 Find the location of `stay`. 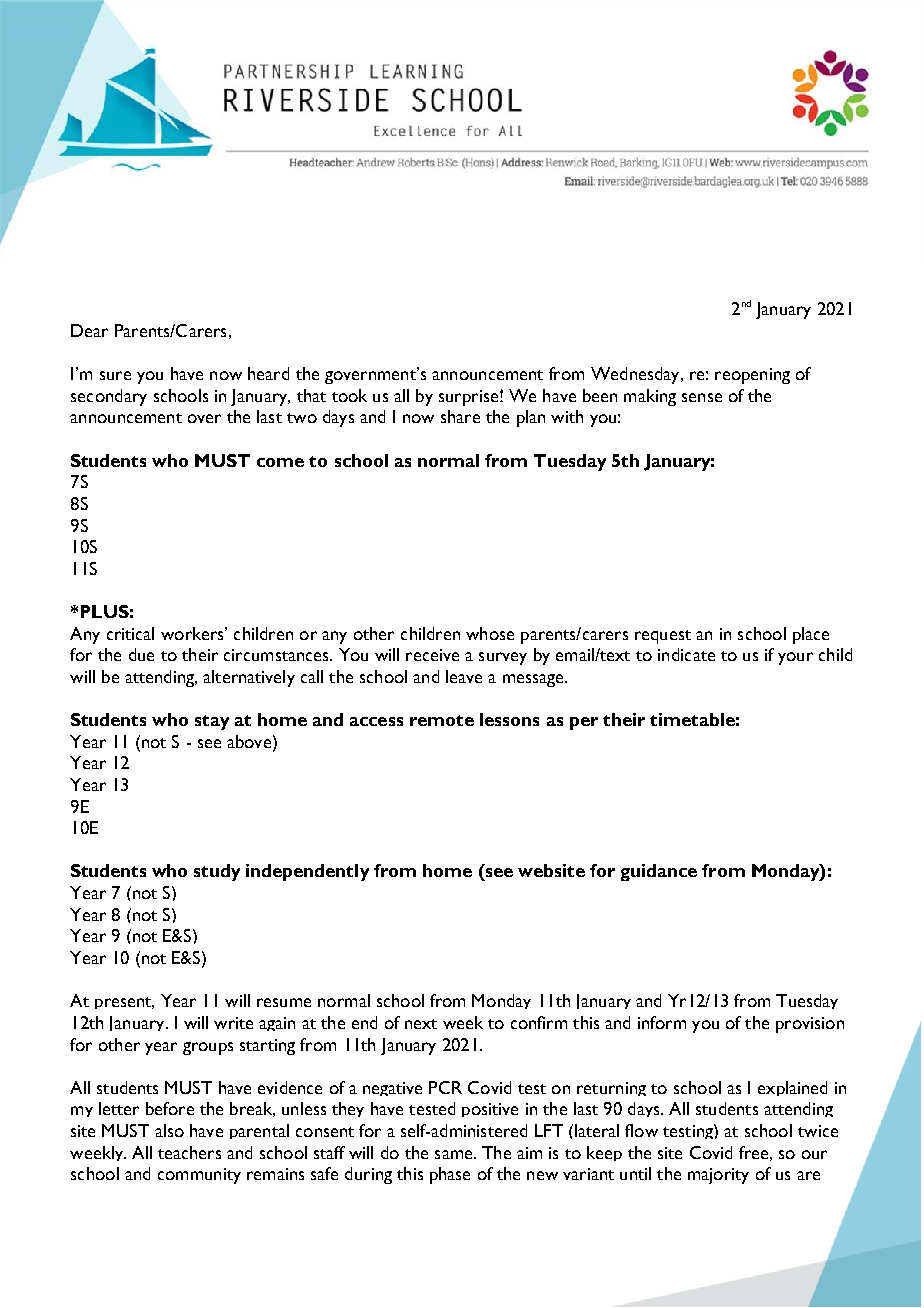

stay is located at coordinates (212, 722).
